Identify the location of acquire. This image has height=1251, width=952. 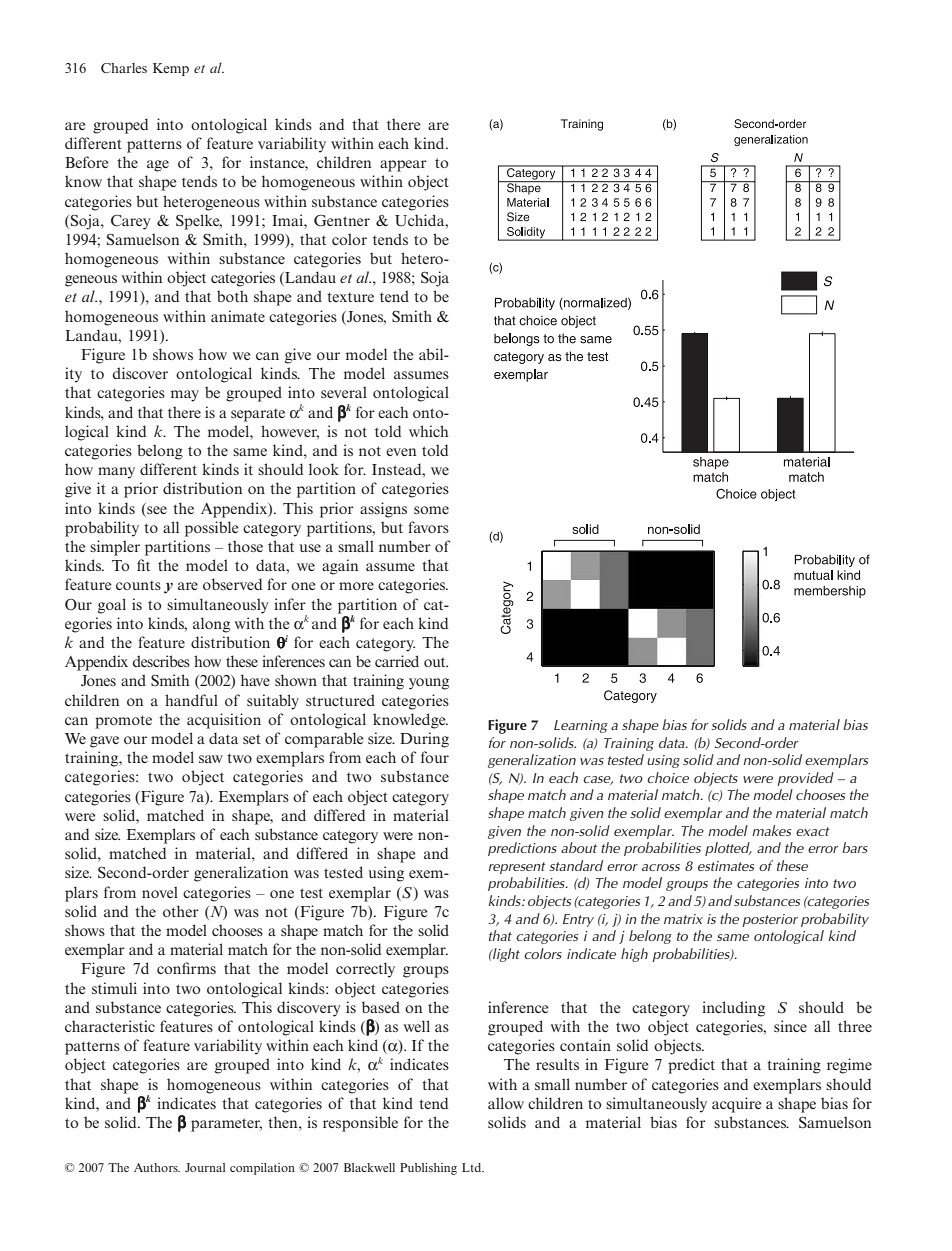
(737, 1105).
